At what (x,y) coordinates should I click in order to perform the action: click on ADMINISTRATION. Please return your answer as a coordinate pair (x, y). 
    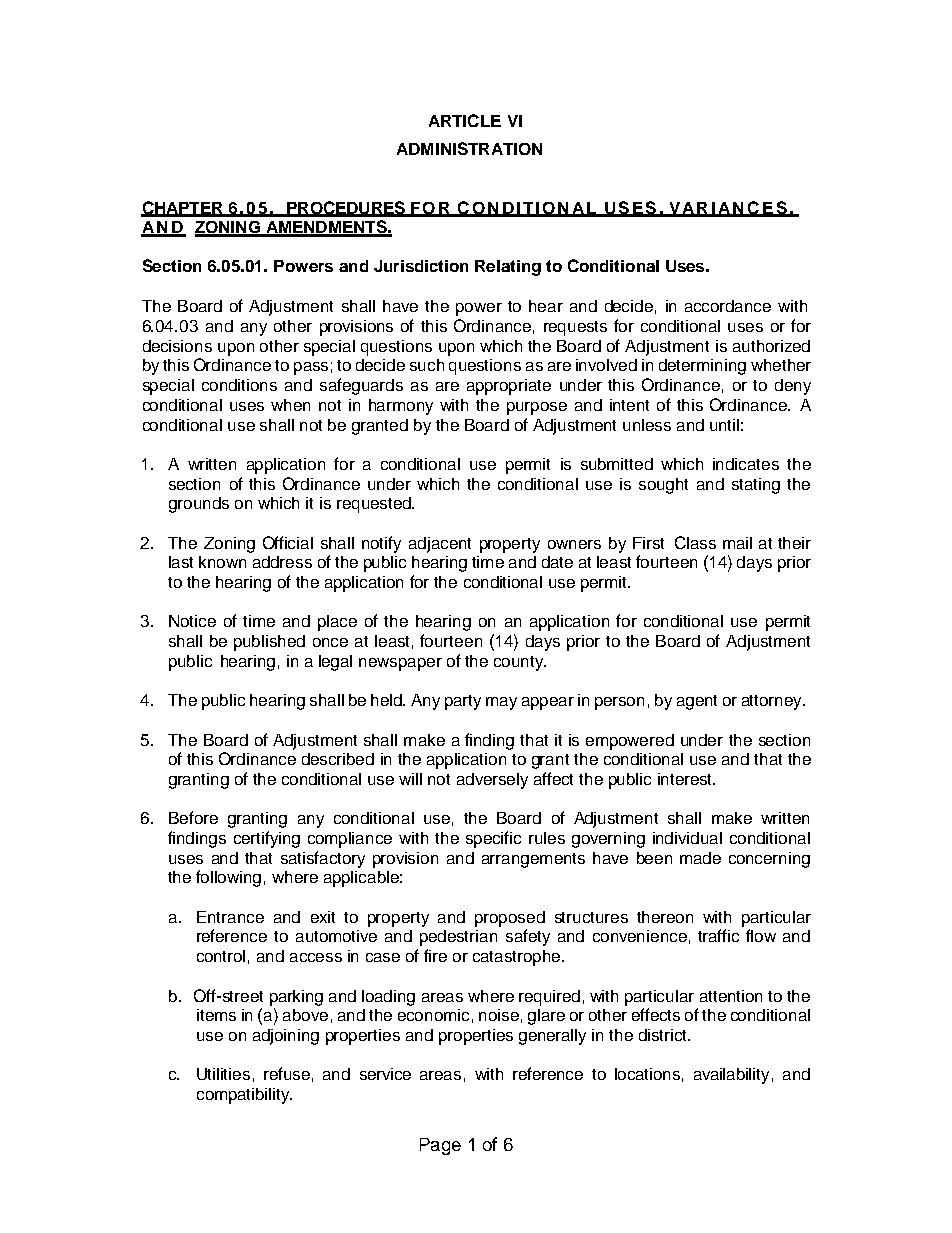
    Looking at the image, I should click on (469, 148).
